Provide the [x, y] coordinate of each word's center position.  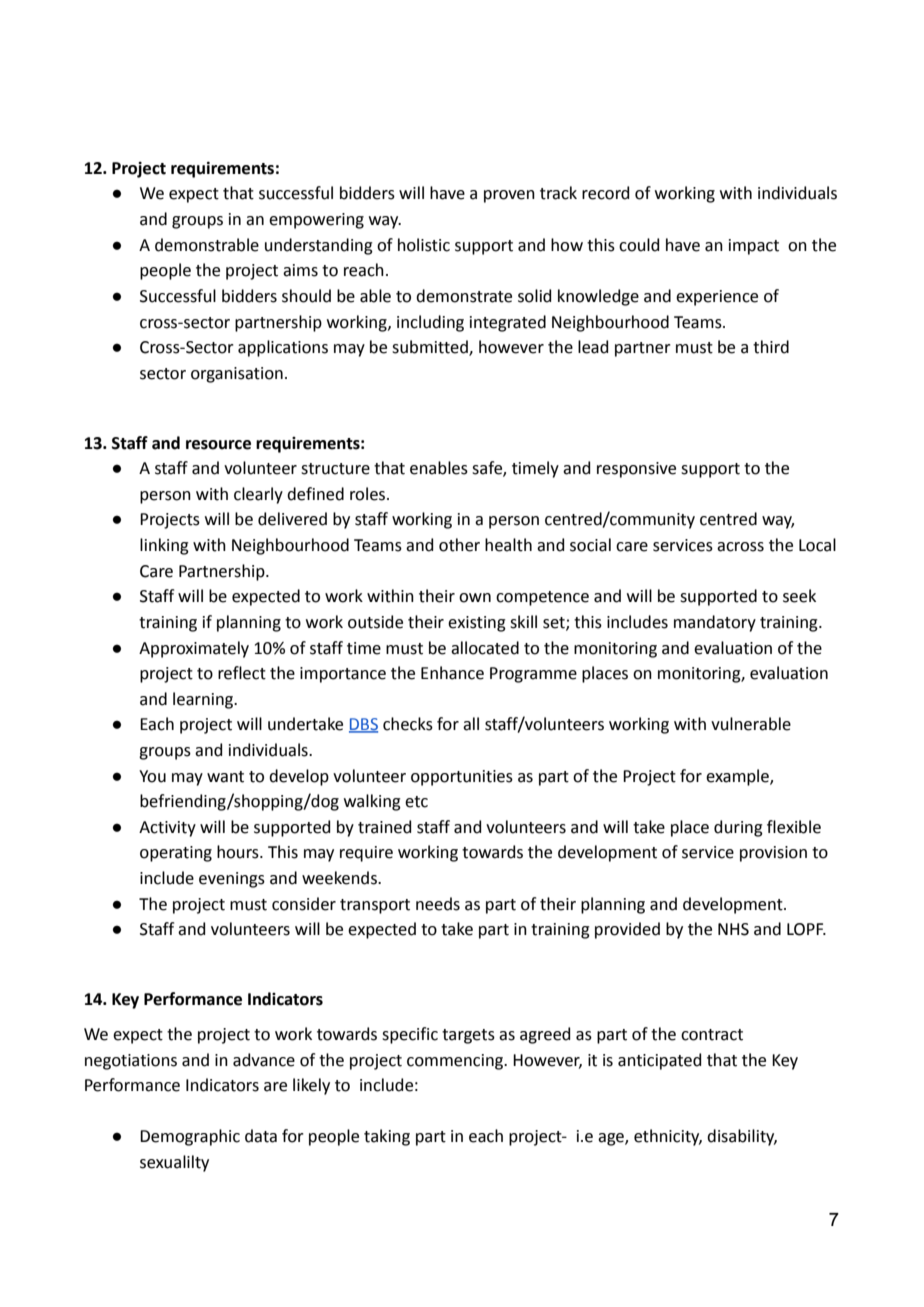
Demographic [190, 1137]
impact [754, 247]
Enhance [452, 673]
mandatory [715, 623]
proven [509, 196]
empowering [316, 221]
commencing [456, 1062]
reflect [242, 673]
